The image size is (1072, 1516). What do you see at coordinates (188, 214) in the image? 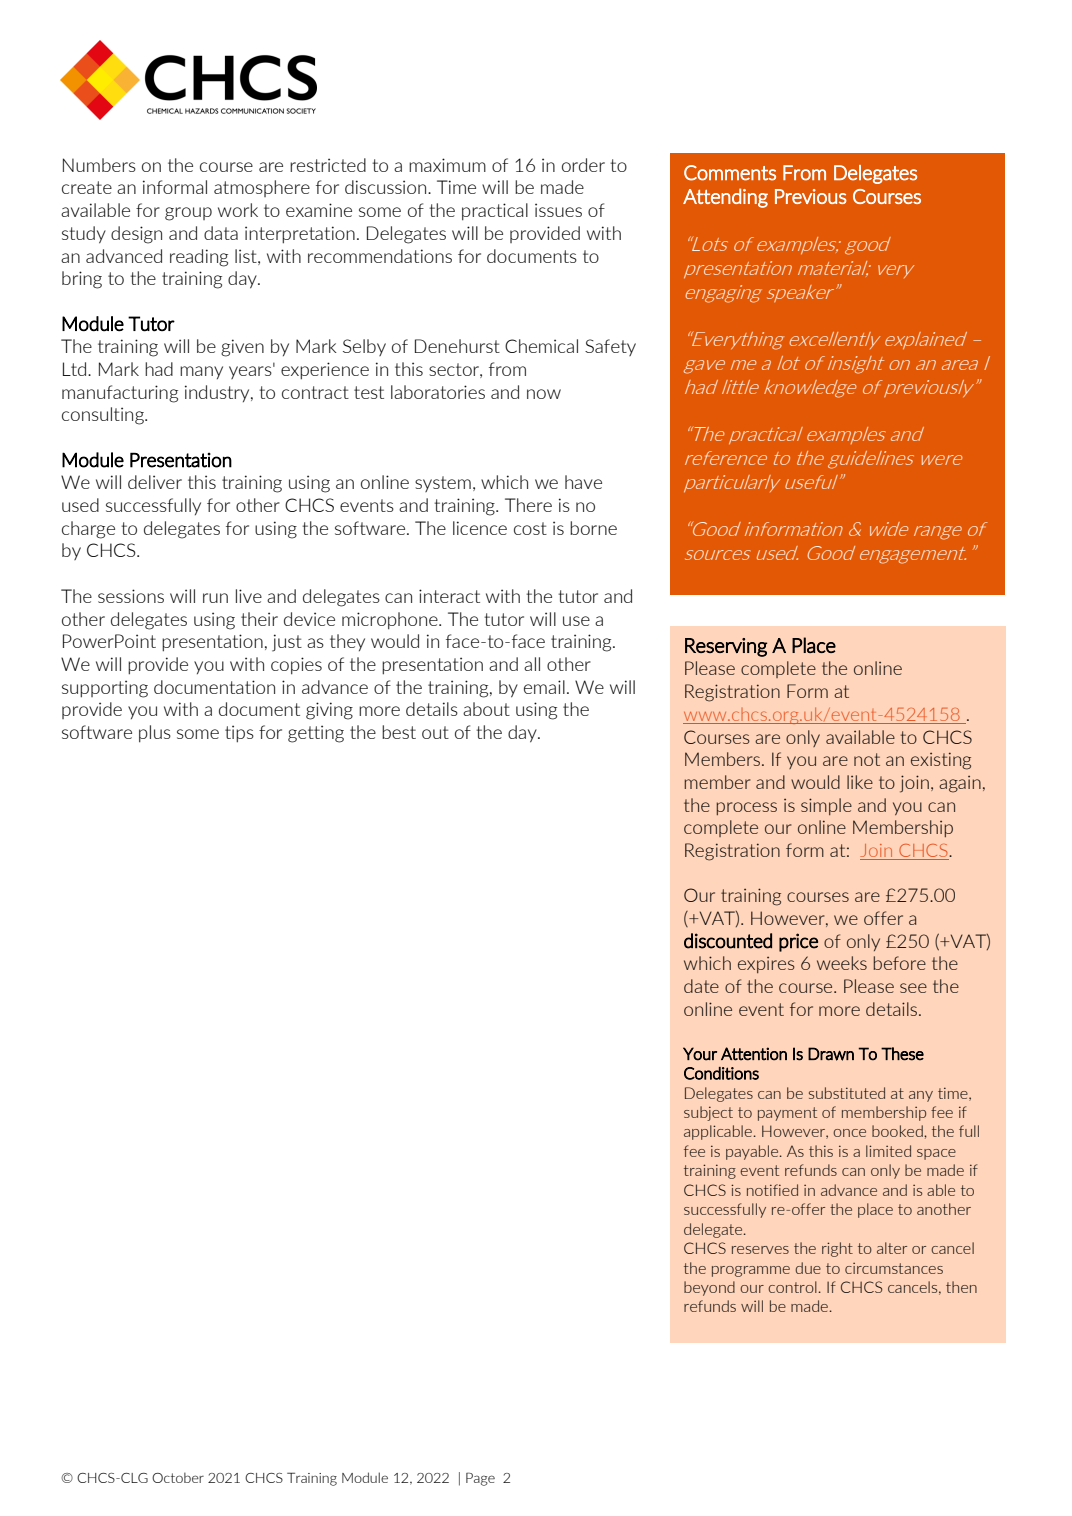
I see `group` at bounding box center [188, 214].
